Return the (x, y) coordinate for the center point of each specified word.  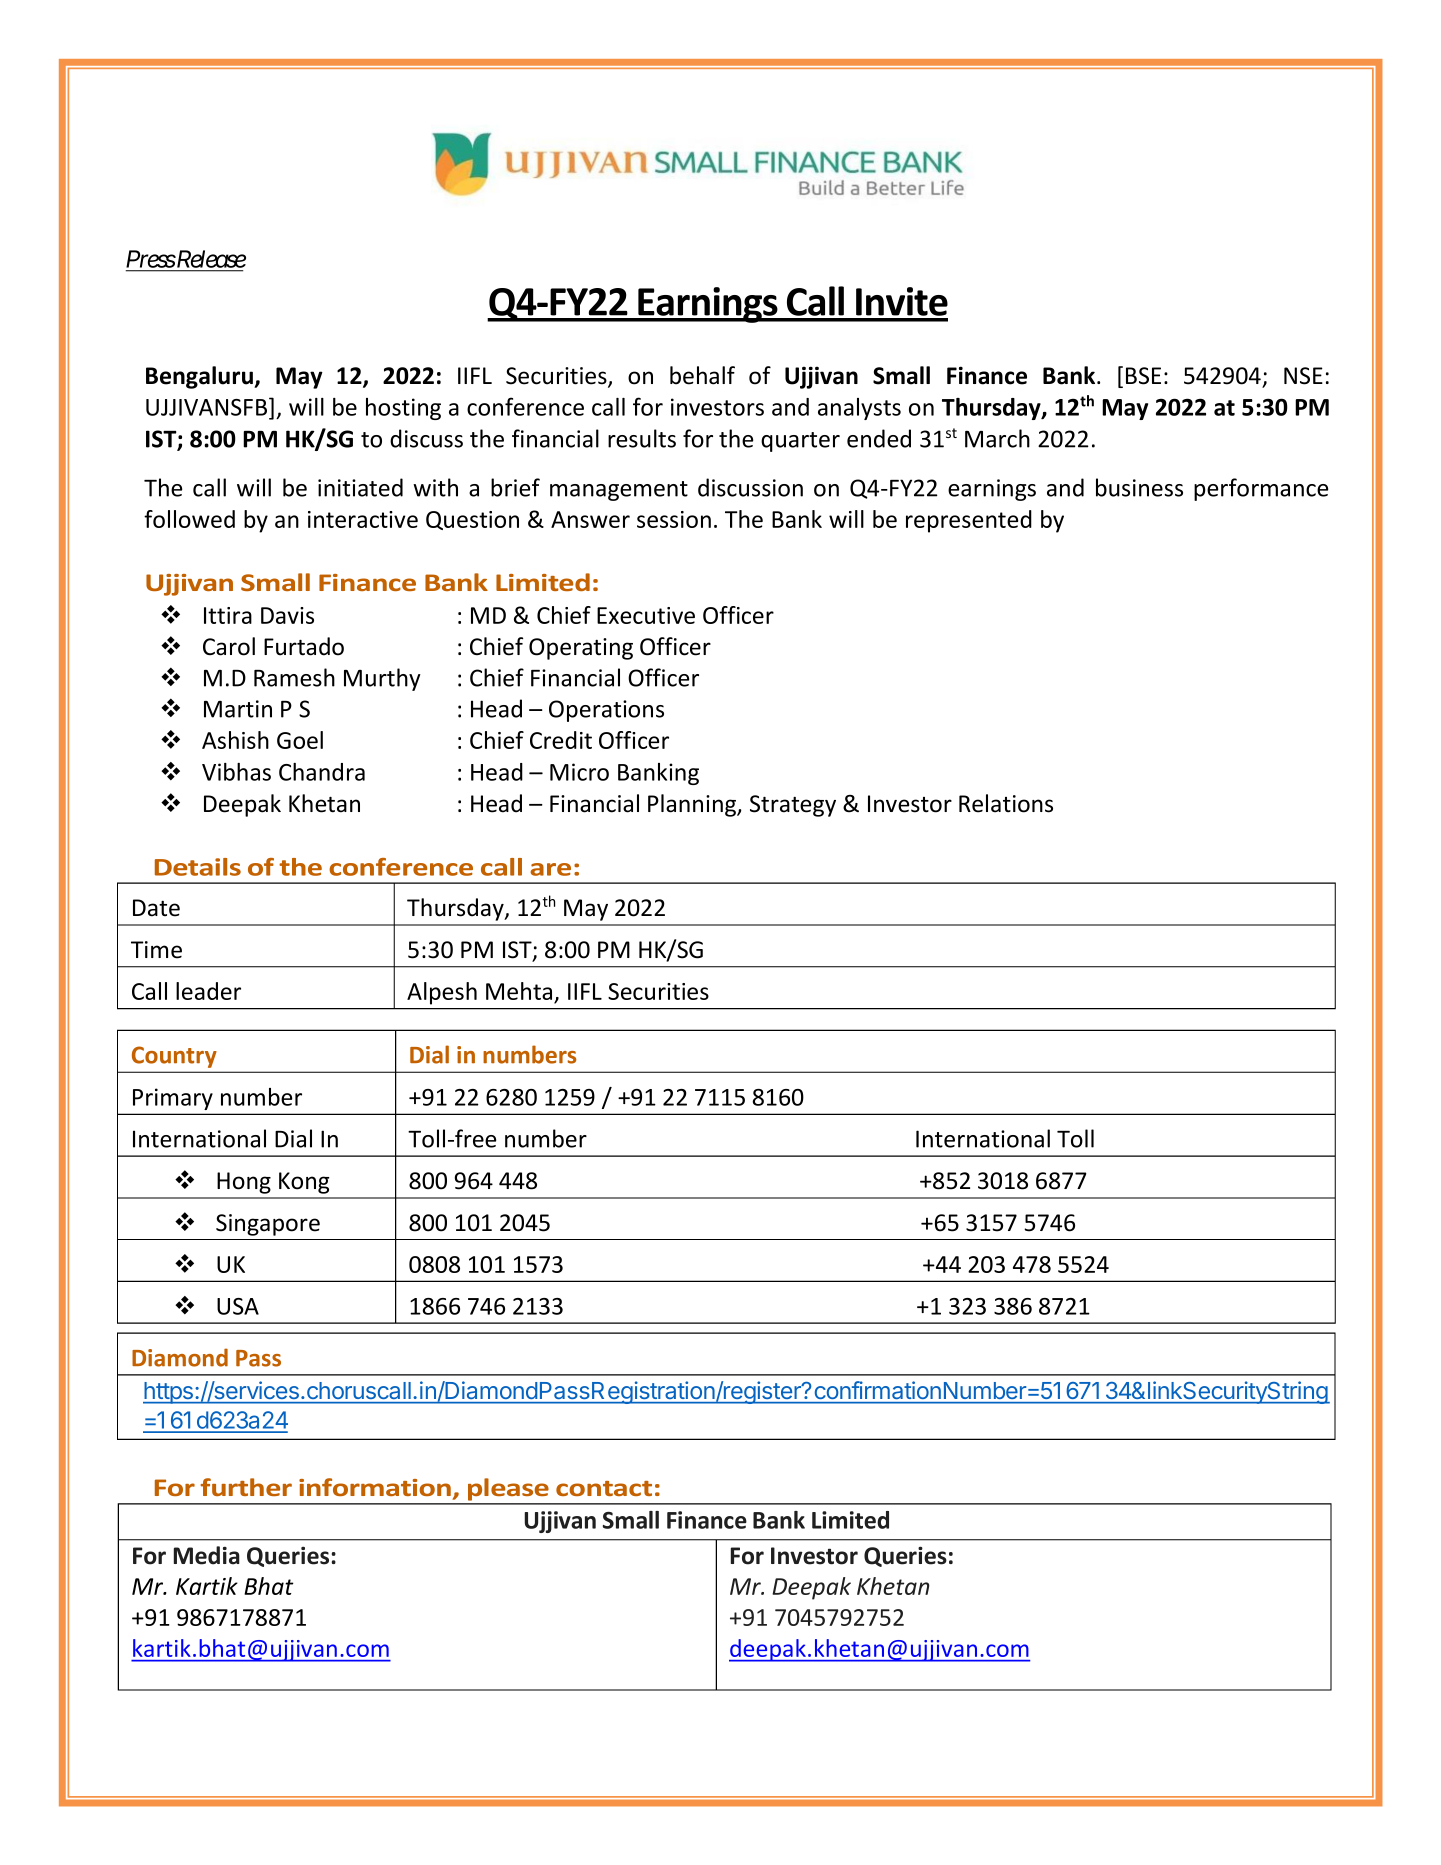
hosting (403, 409)
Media (207, 1555)
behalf (702, 375)
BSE (1143, 376)
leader (208, 991)
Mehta (520, 992)
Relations (1006, 803)
